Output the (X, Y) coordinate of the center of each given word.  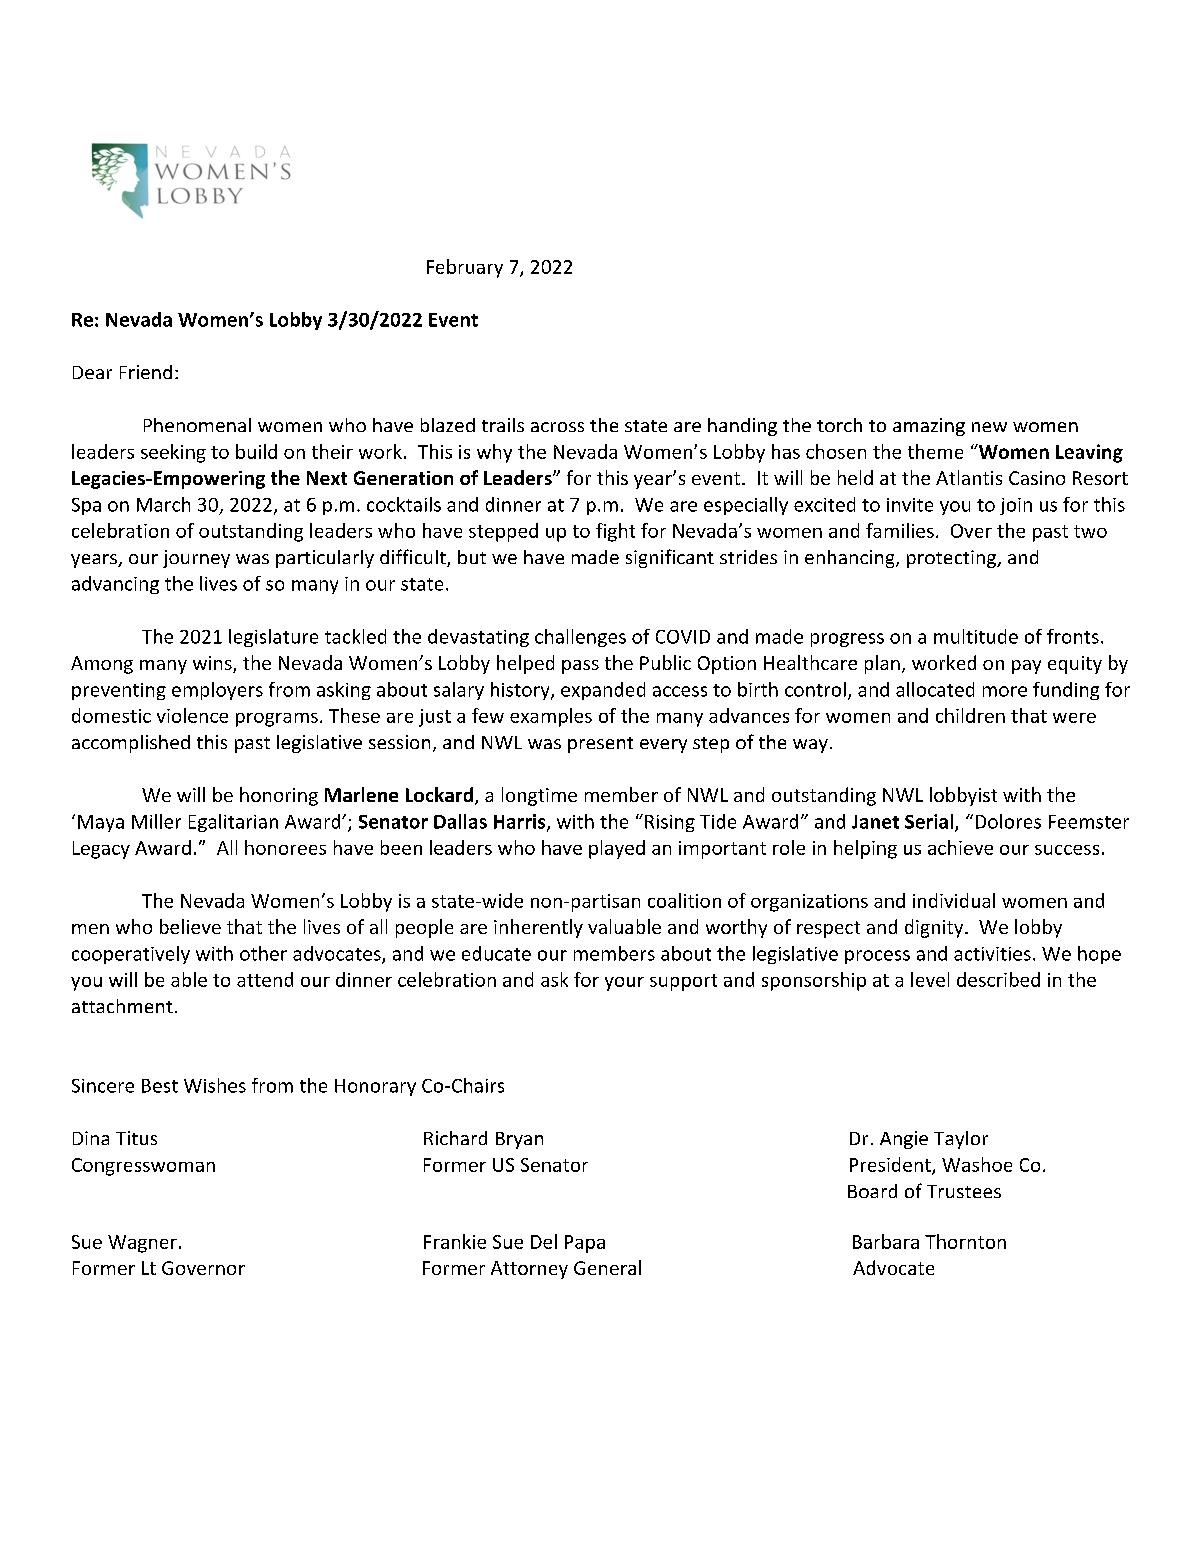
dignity (935, 928)
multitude (976, 636)
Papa (585, 1244)
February (465, 268)
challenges (580, 638)
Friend (146, 372)
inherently (538, 928)
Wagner (142, 1244)
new (989, 427)
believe (190, 926)
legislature (273, 638)
